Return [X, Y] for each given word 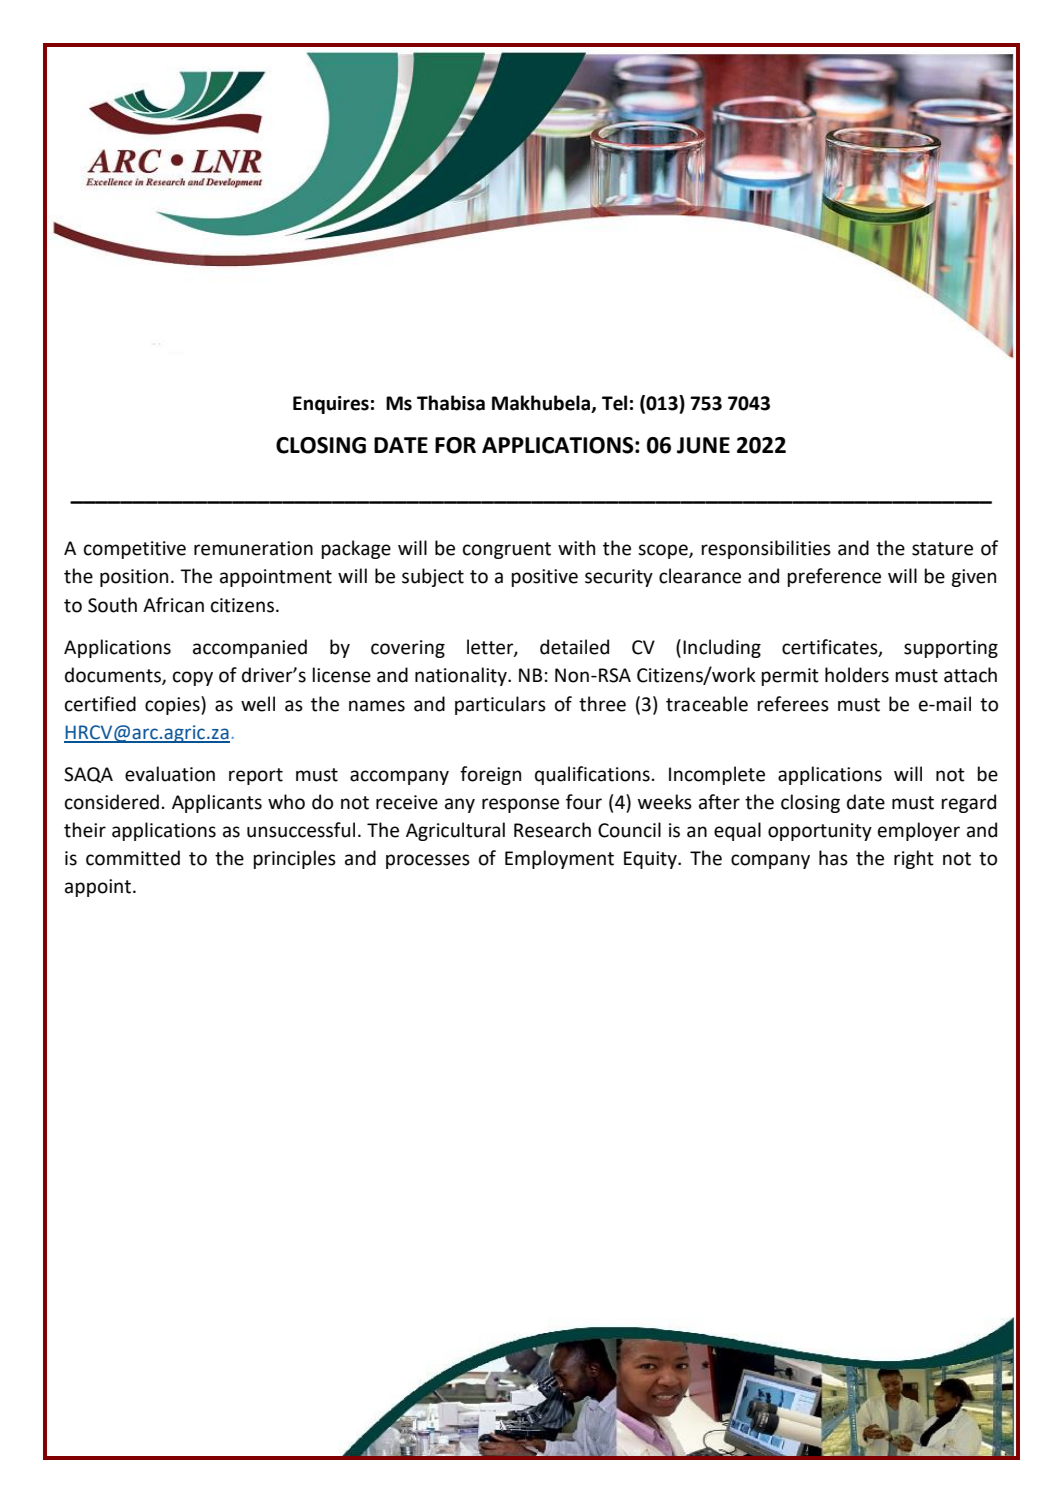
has [833, 858]
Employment [559, 859]
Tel [614, 403]
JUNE [703, 445]
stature [942, 549]
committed [133, 858]
